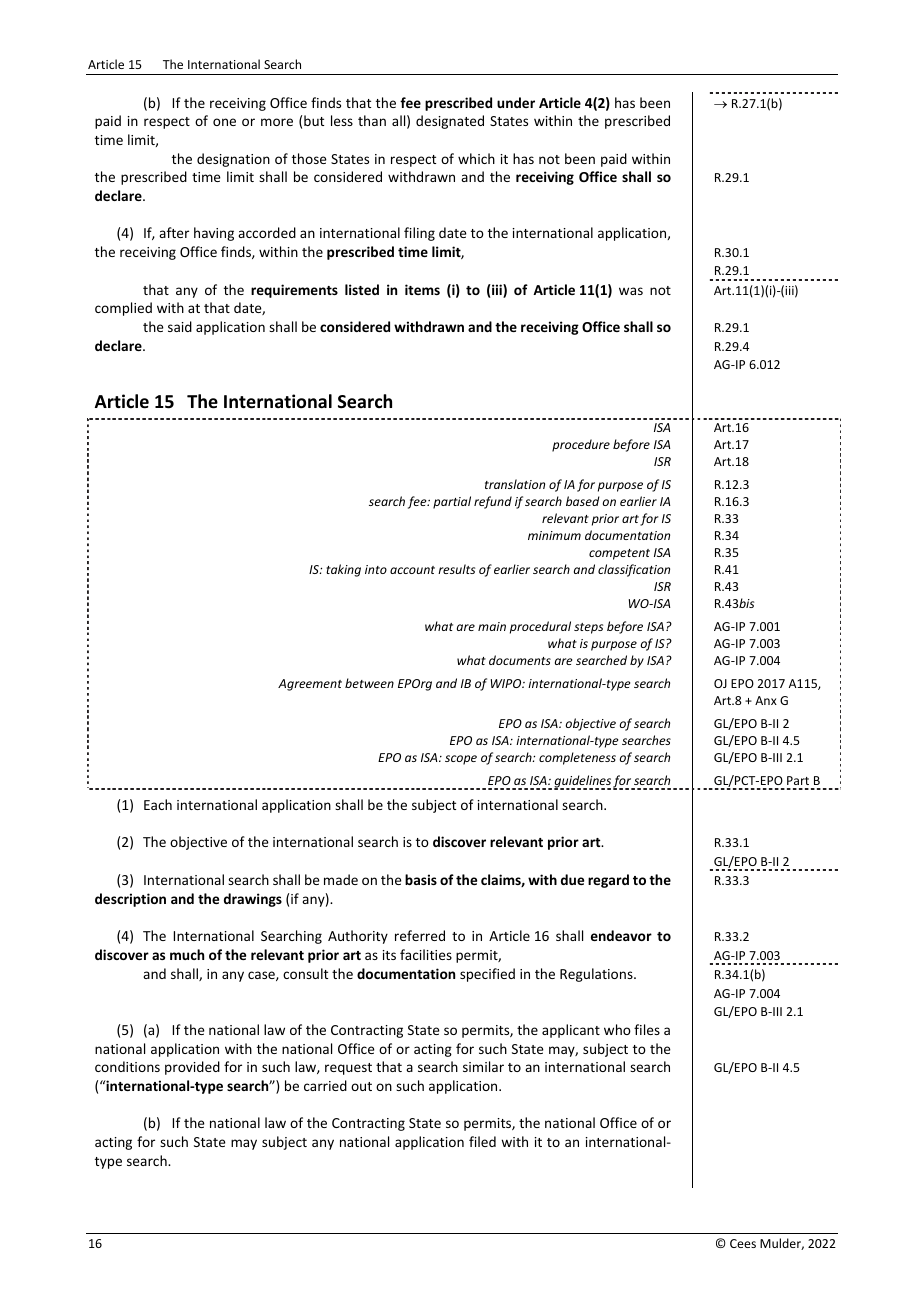  Describe the element at coordinates (372, 120) in the document. I see `than` at that location.
